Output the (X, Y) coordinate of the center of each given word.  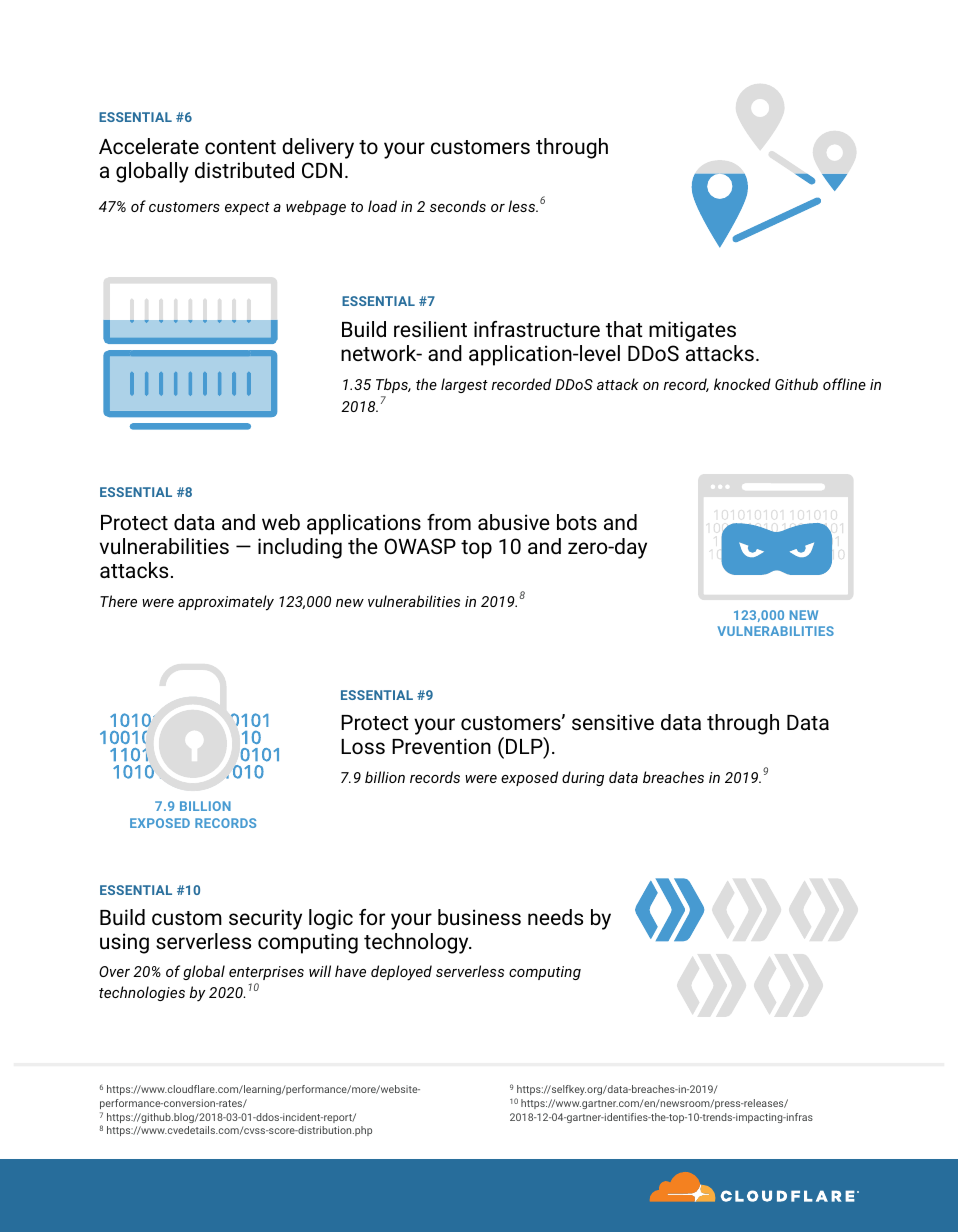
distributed (244, 170)
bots (577, 522)
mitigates (692, 331)
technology (417, 943)
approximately (226, 603)
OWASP (420, 546)
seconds (458, 206)
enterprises (266, 973)
